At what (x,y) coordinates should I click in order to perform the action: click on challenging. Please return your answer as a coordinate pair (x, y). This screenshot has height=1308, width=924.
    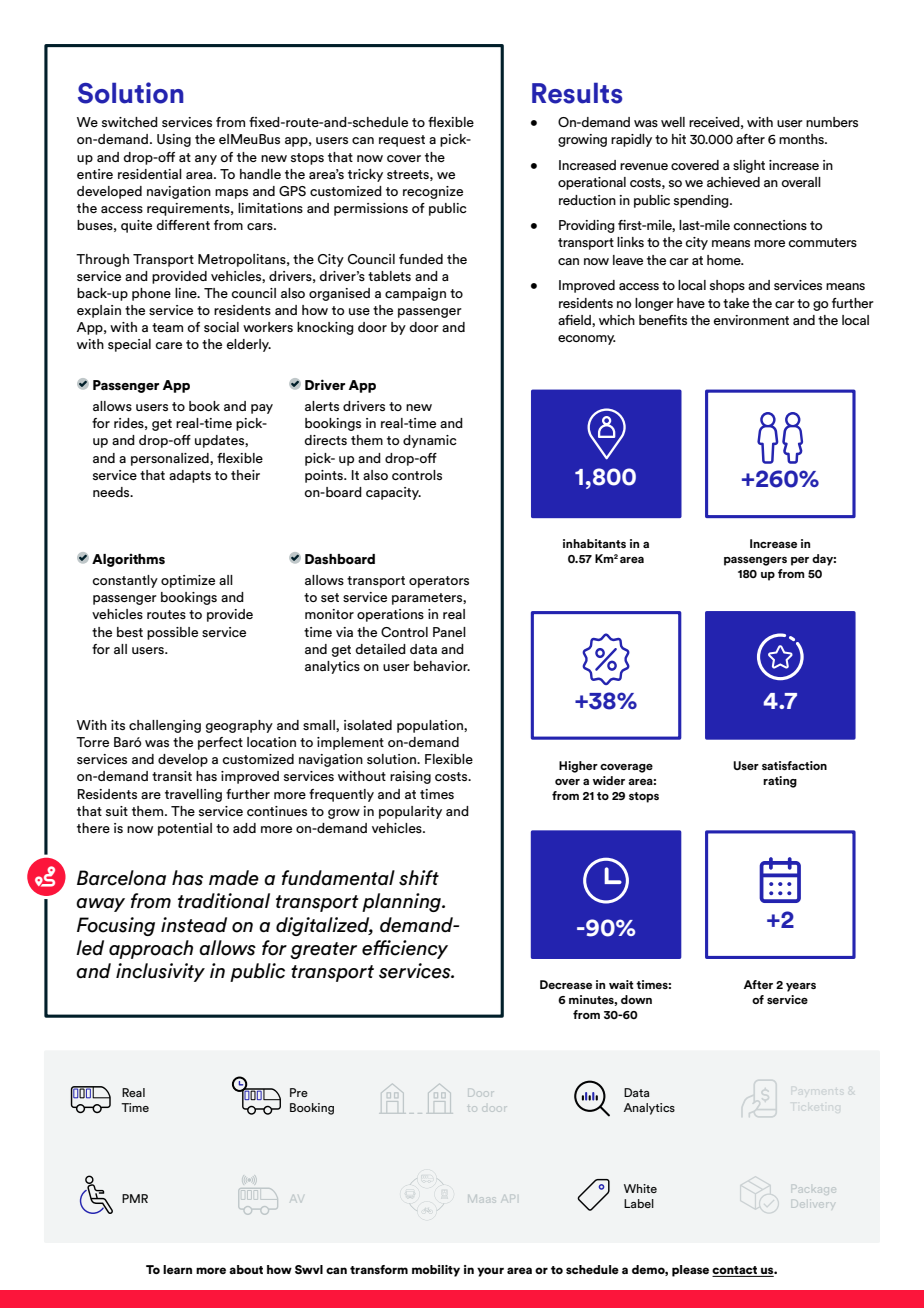
    Looking at the image, I should click on (165, 726).
